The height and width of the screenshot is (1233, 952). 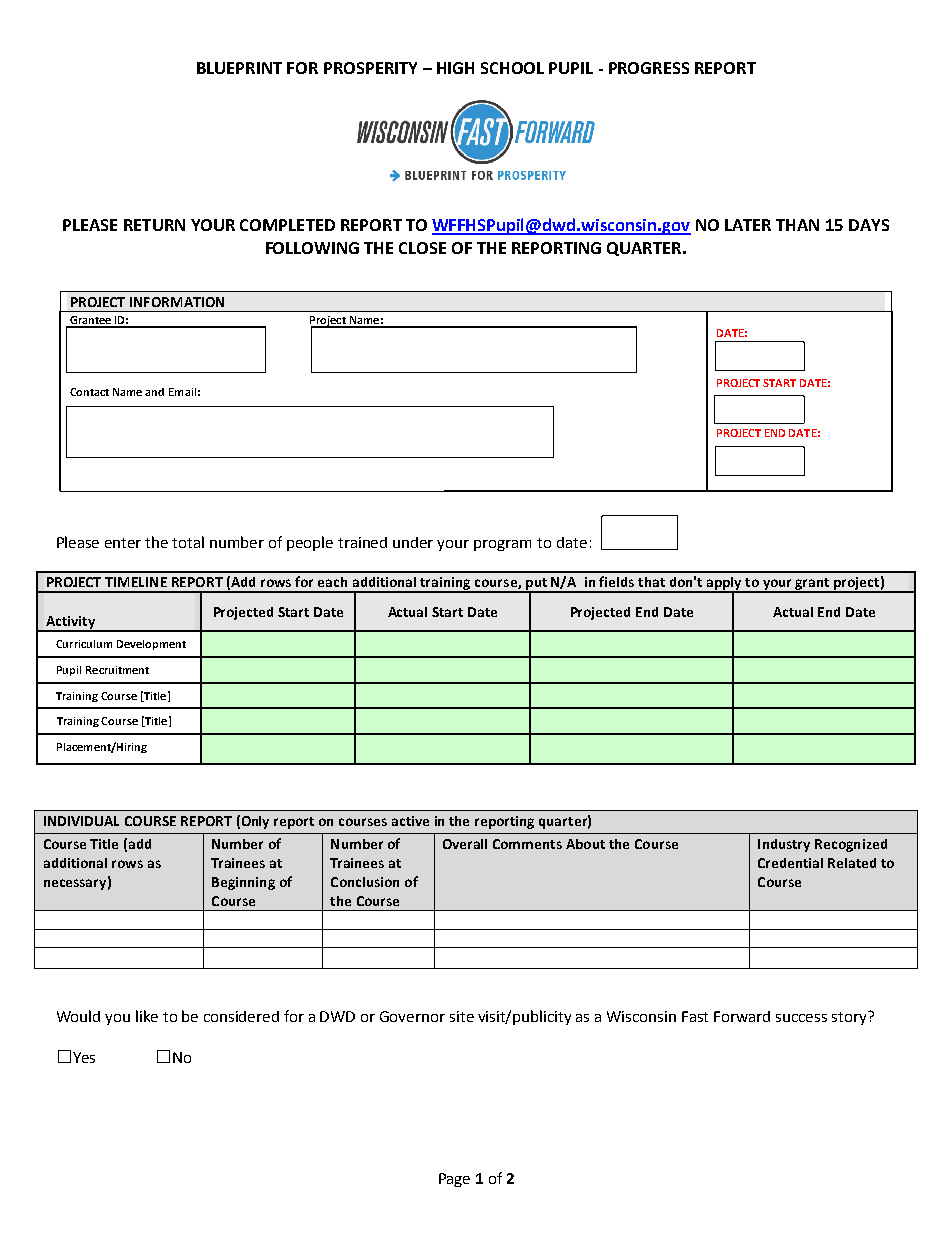 I want to click on BLUEPRINT, so click(x=239, y=68).
